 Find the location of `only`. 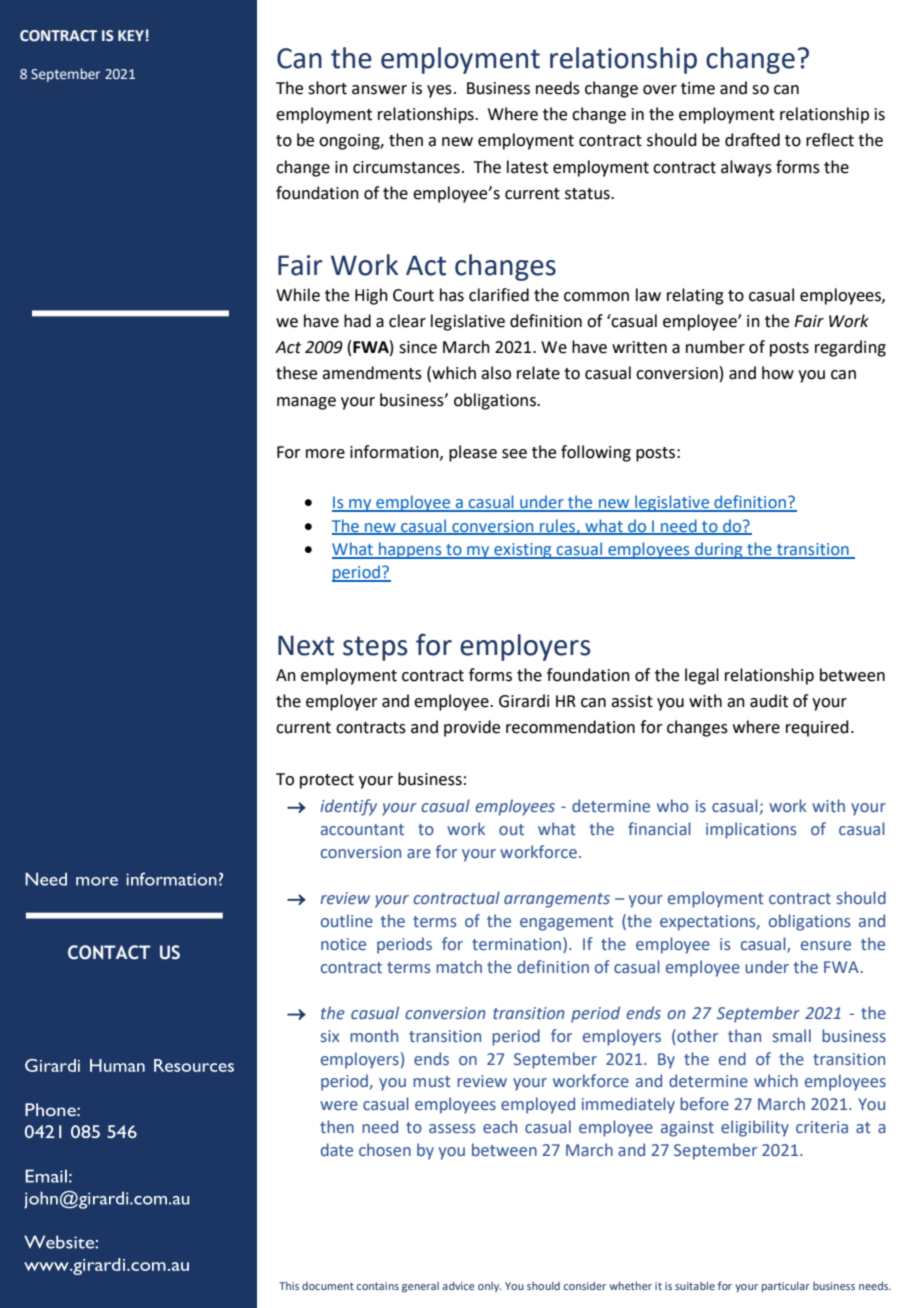

only is located at coordinates (489, 1287).
